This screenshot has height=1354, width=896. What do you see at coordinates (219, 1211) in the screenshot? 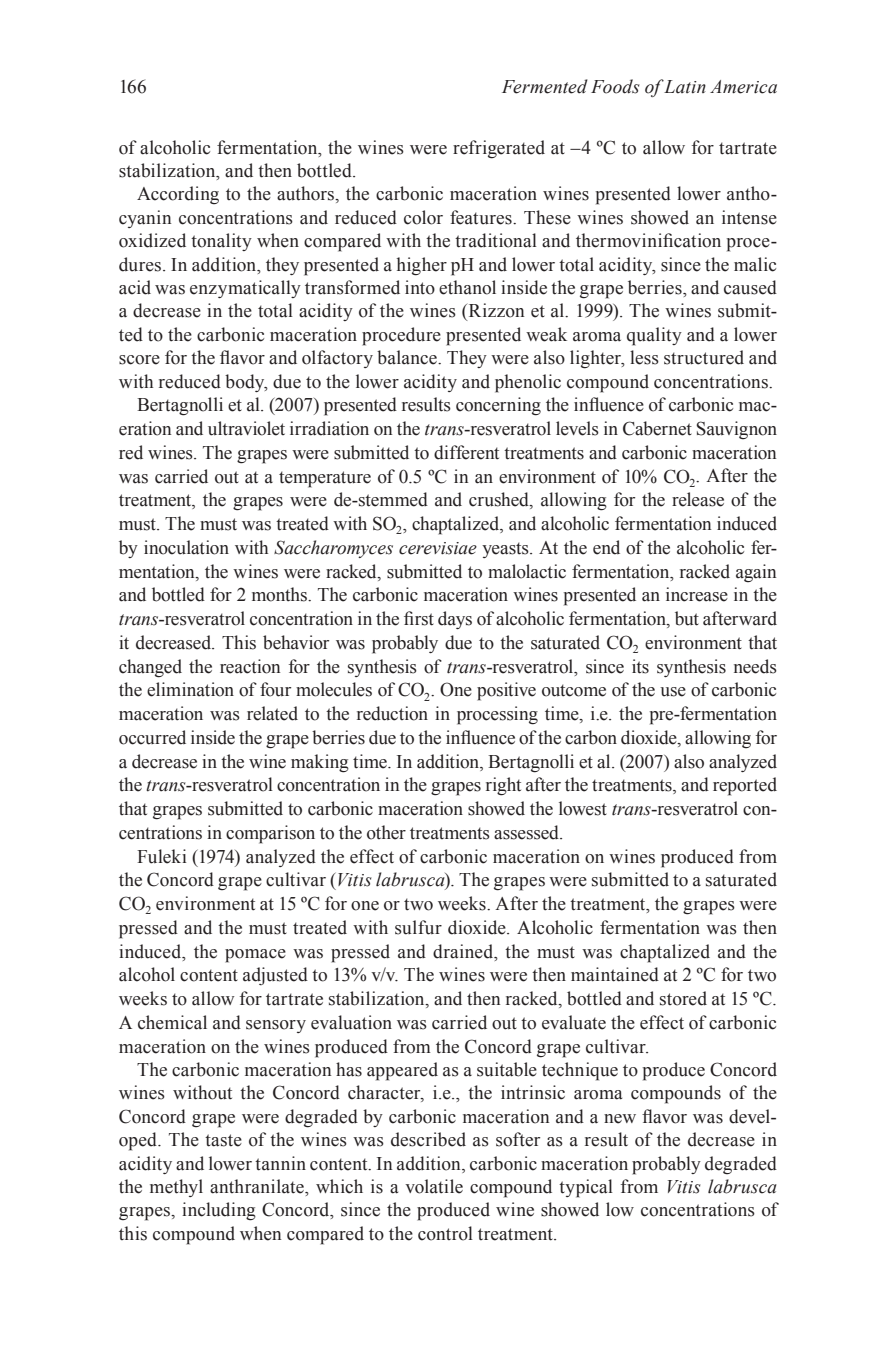
I see `including` at bounding box center [219, 1211].
